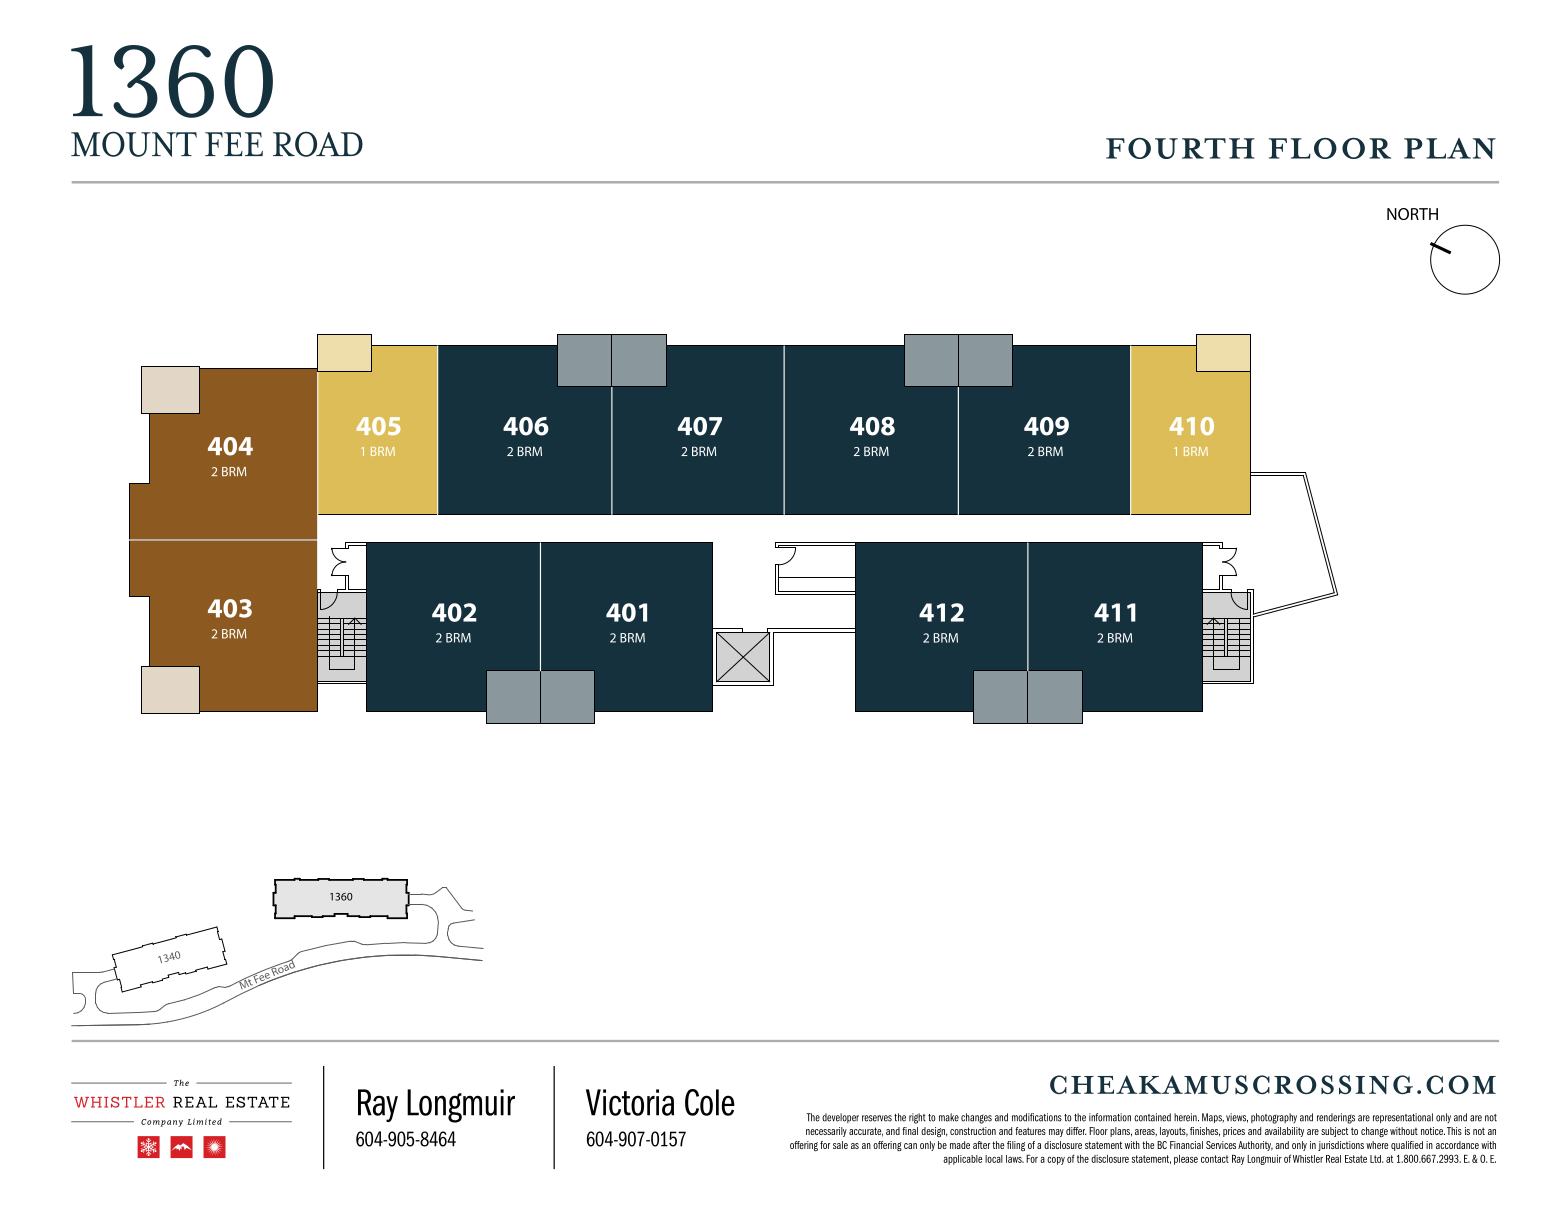 This screenshot has width=1568, height=1211. I want to click on modifications, so click(1037, 1117).
